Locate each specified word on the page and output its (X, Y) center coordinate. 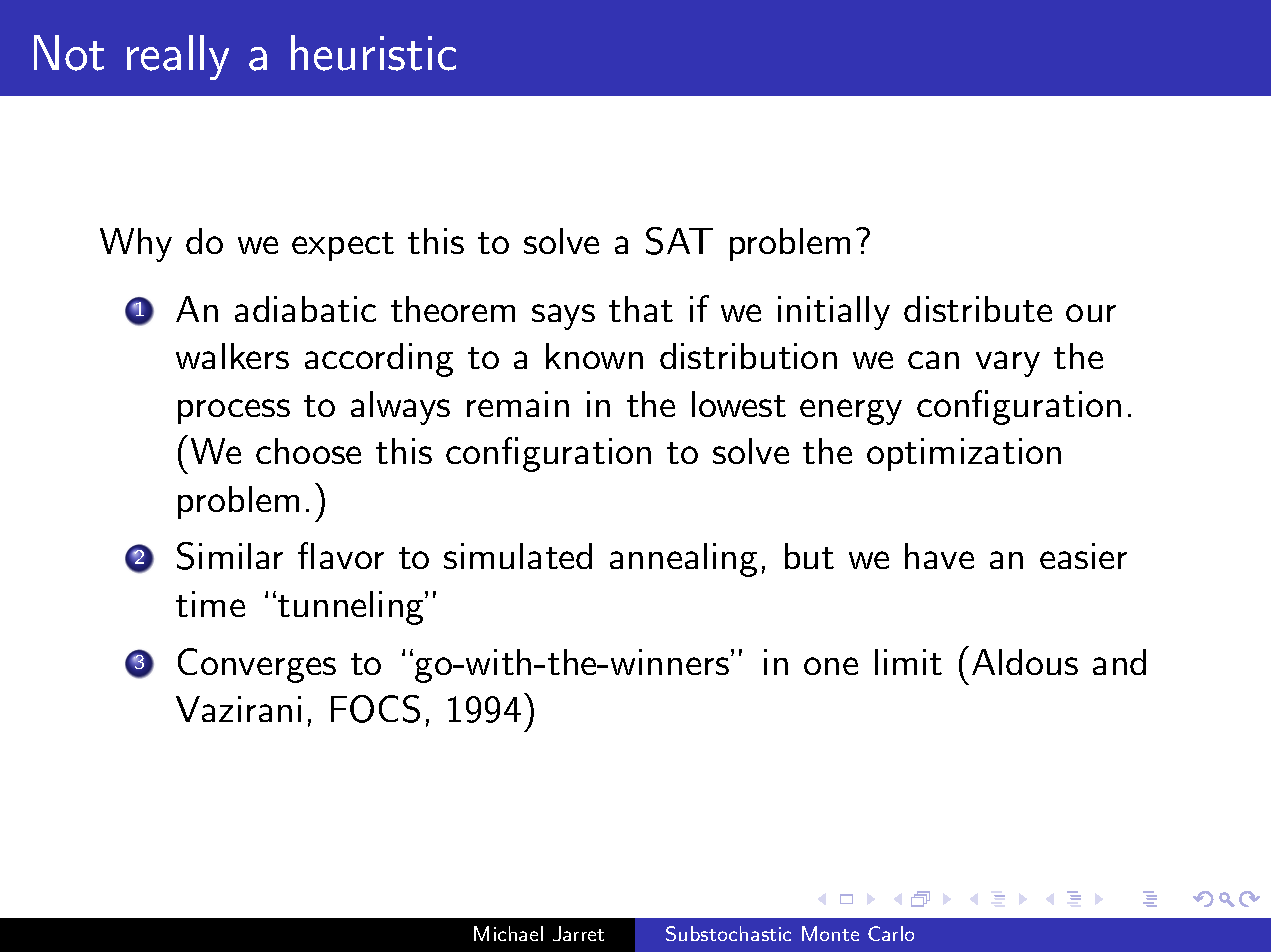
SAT (679, 241)
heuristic (373, 53)
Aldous (1025, 662)
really (178, 57)
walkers (232, 356)
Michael (508, 933)
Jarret (578, 933)
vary (1008, 364)
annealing (683, 560)
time (210, 604)
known (594, 356)
